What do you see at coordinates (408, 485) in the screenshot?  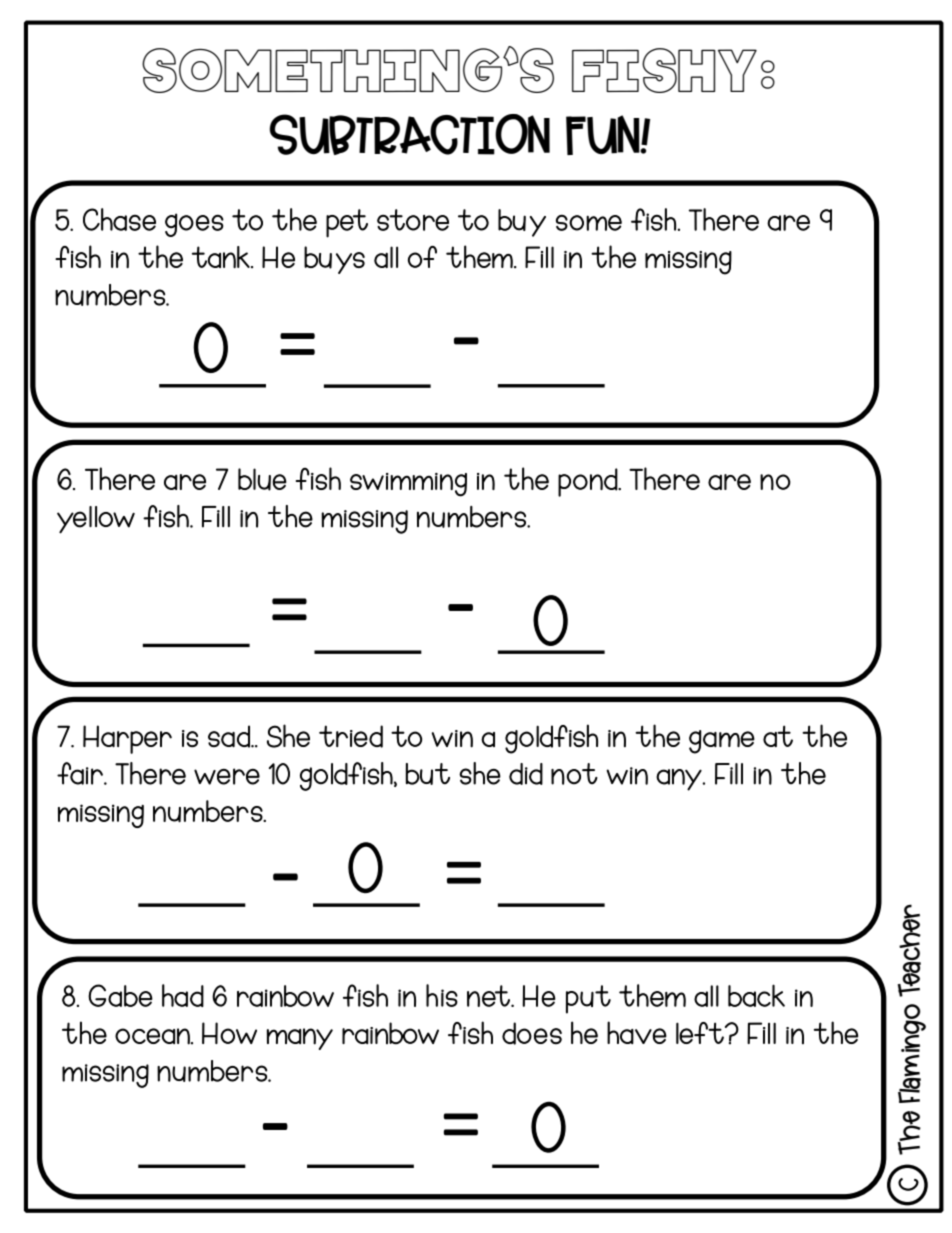 I see `swimming` at bounding box center [408, 485].
